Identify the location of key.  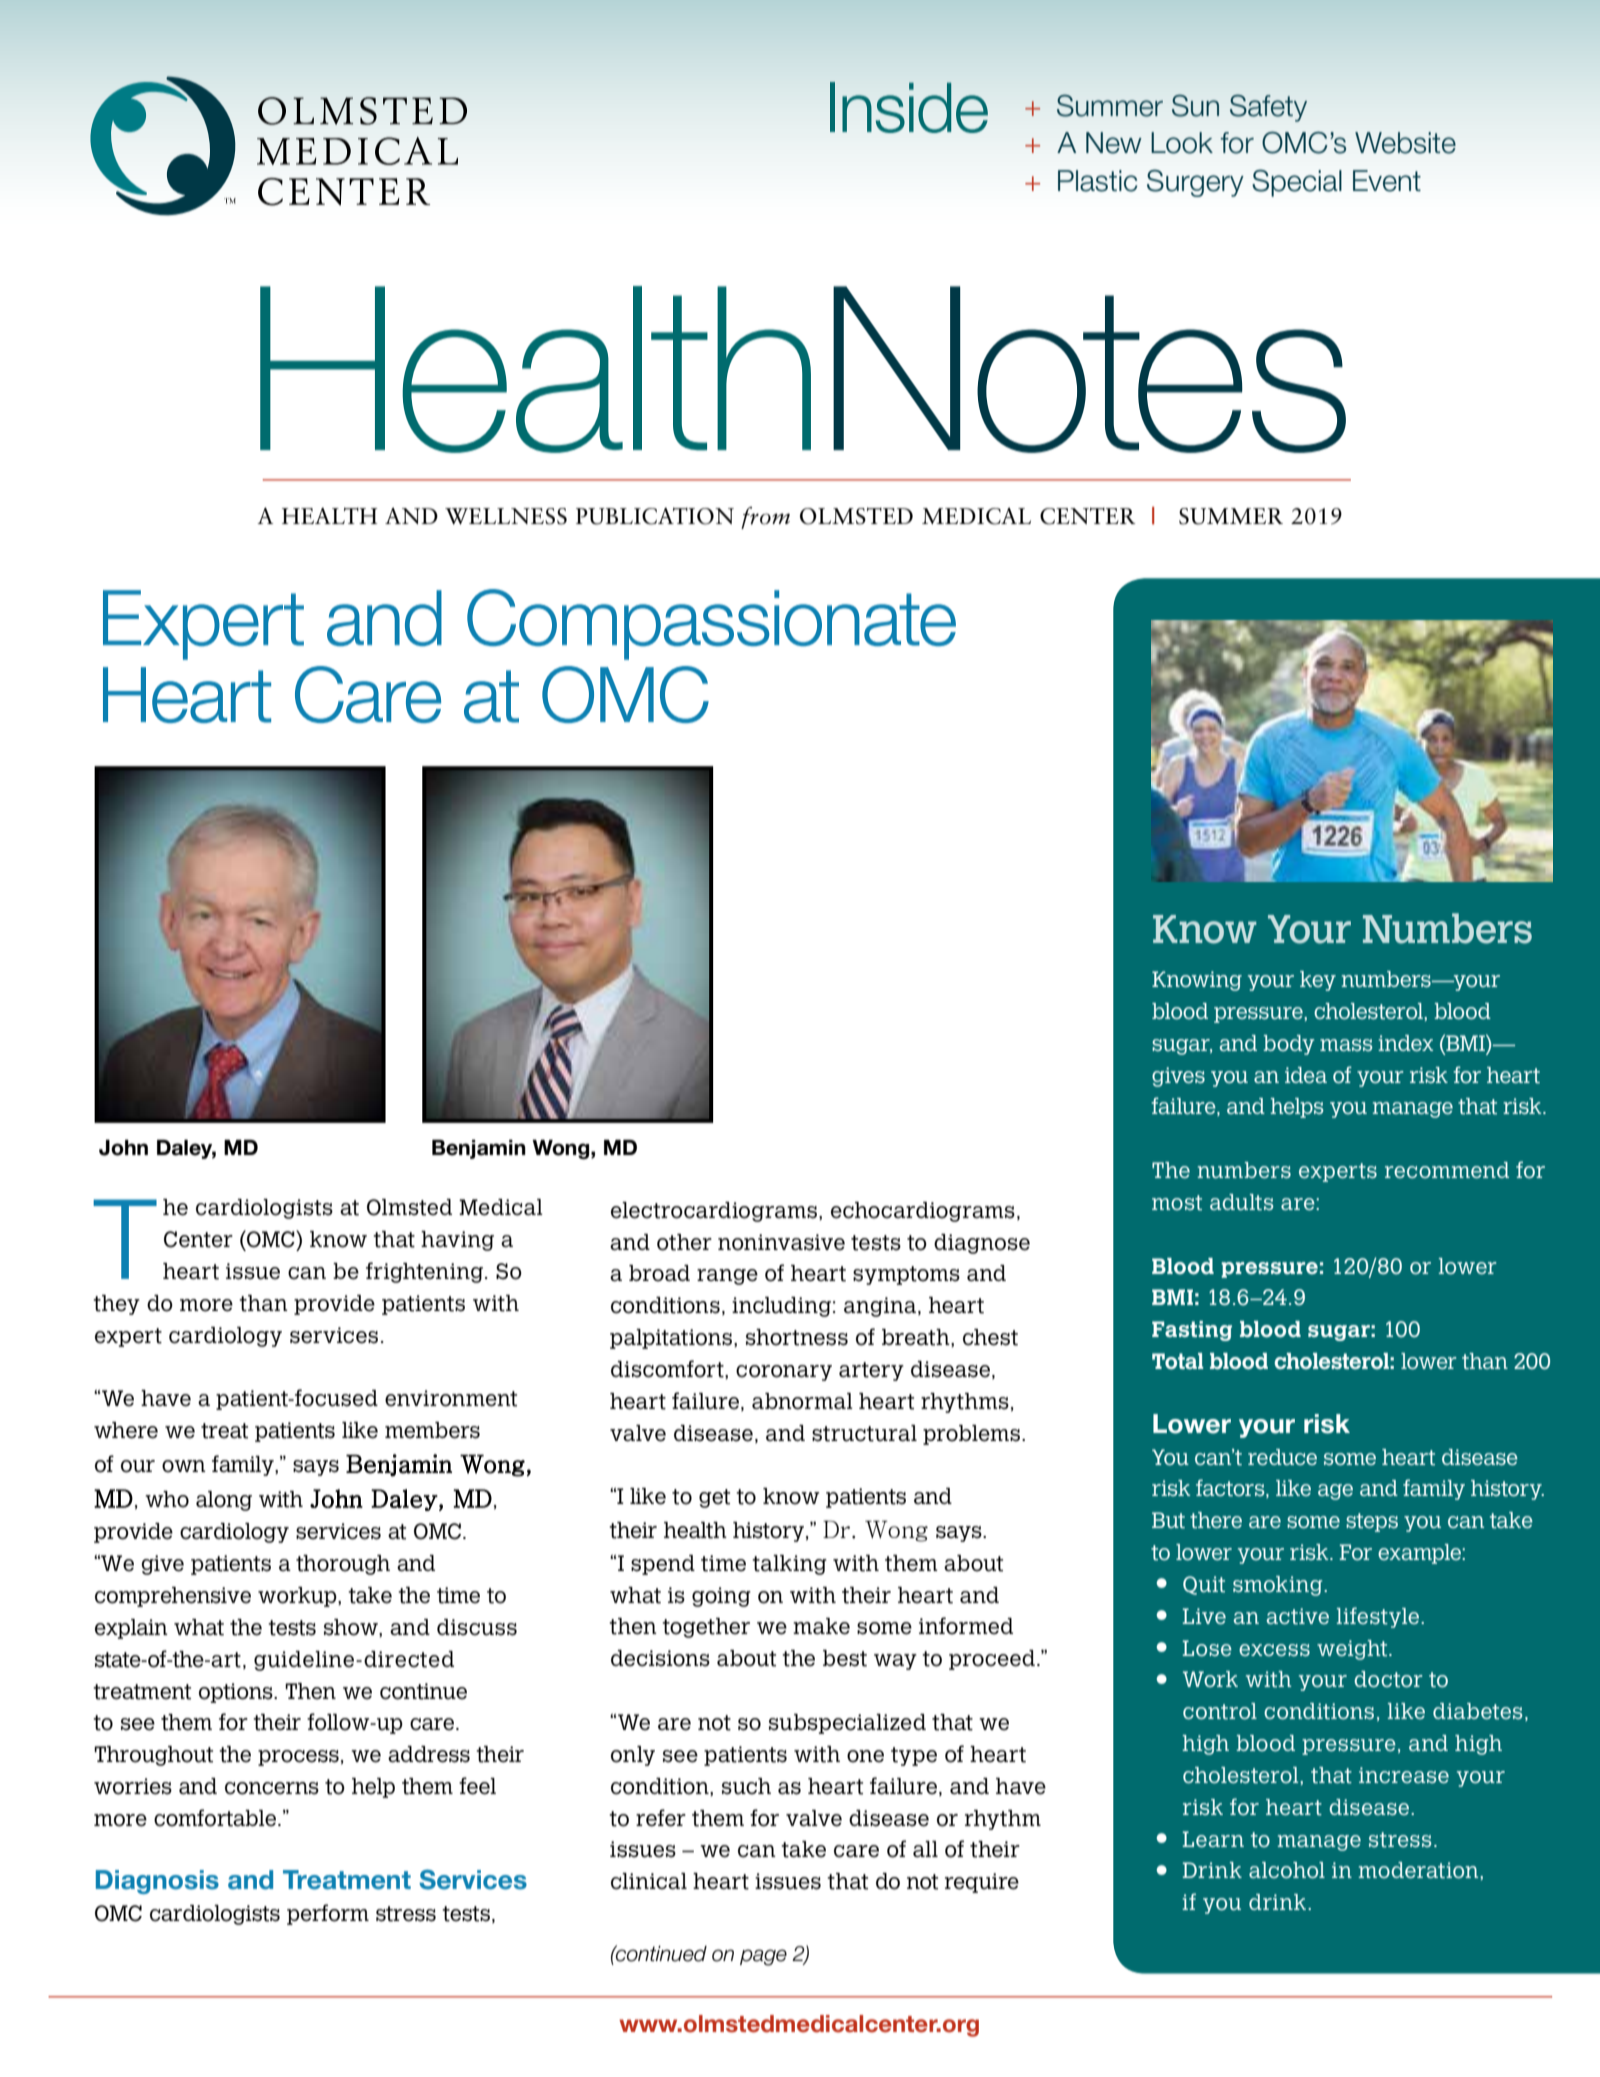
(1318, 981).
